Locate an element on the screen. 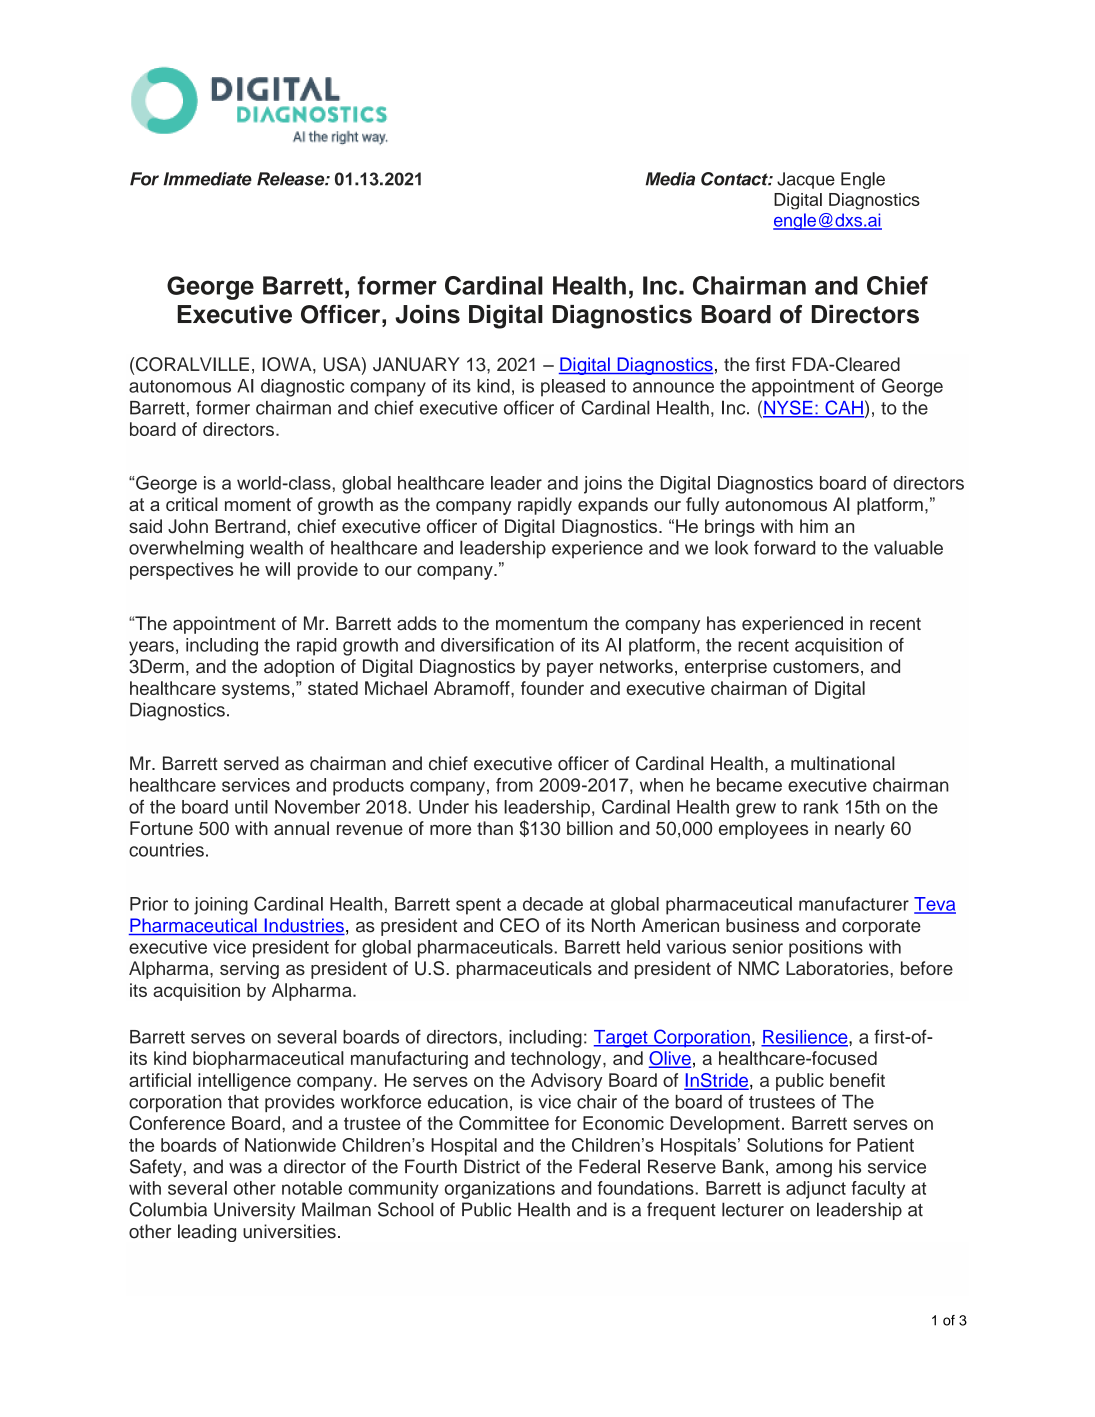 The image size is (1095, 1417). payer is located at coordinates (570, 670).
